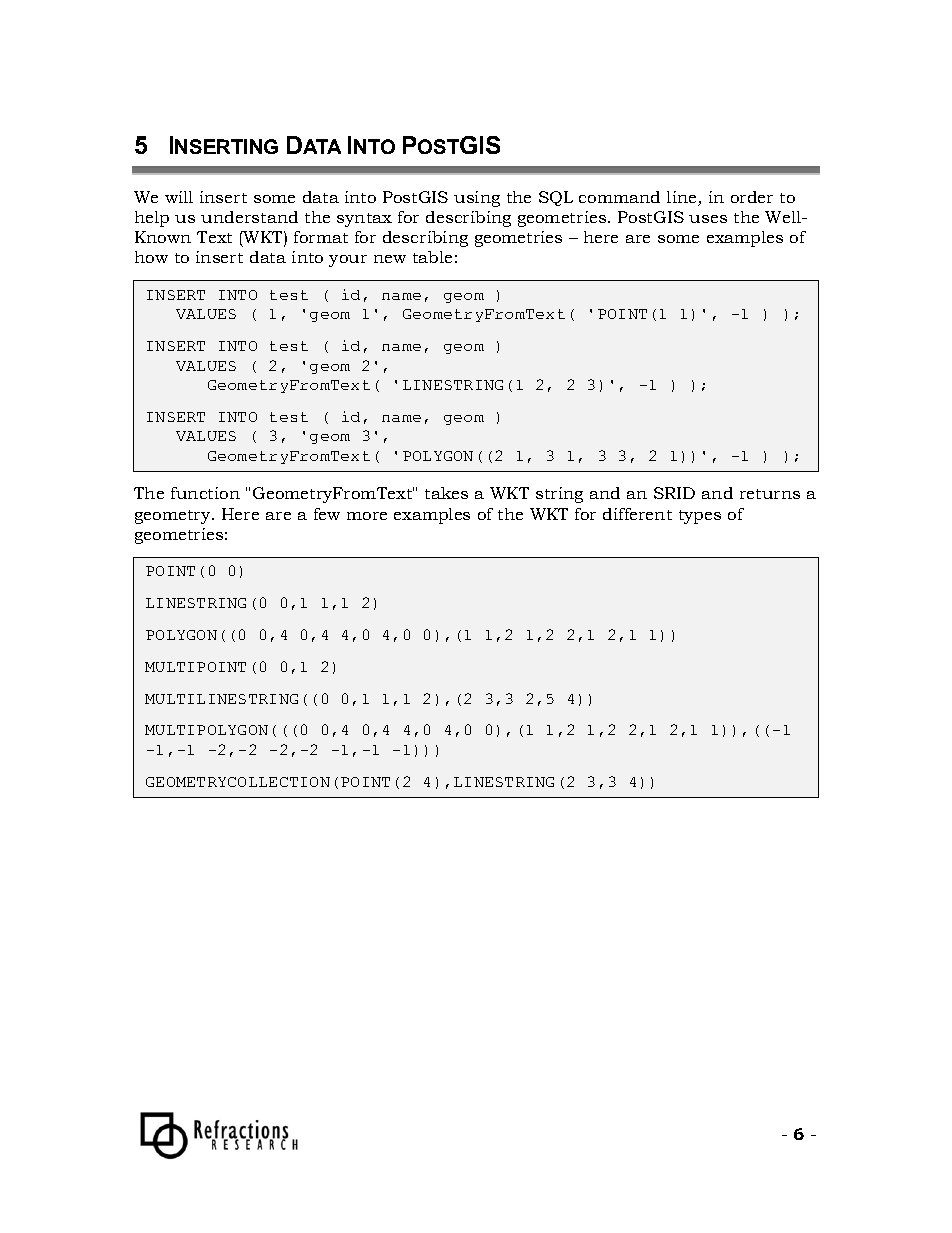 The image size is (952, 1233). Describe the element at coordinates (477, 199) in the screenshot. I see `using` at that location.
